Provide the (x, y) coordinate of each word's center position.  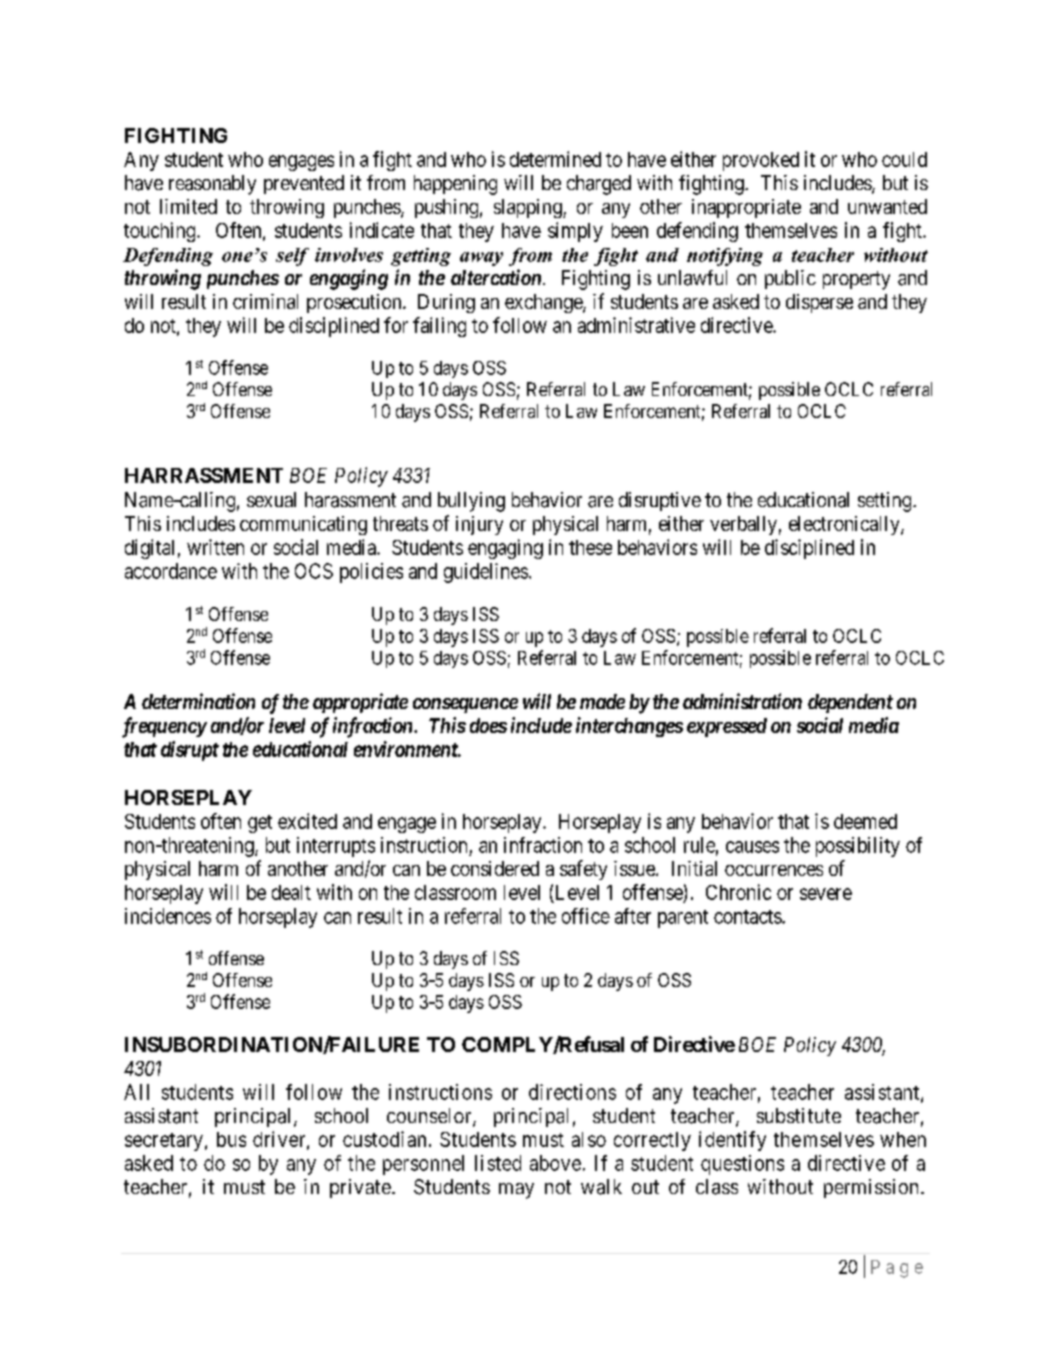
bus (231, 1139)
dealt (291, 892)
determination (198, 701)
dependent (850, 703)
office (586, 916)
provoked (761, 161)
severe (826, 894)
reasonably (212, 185)
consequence (465, 705)
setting (886, 502)
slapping (529, 208)
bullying (471, 502)
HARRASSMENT (204, 475)
